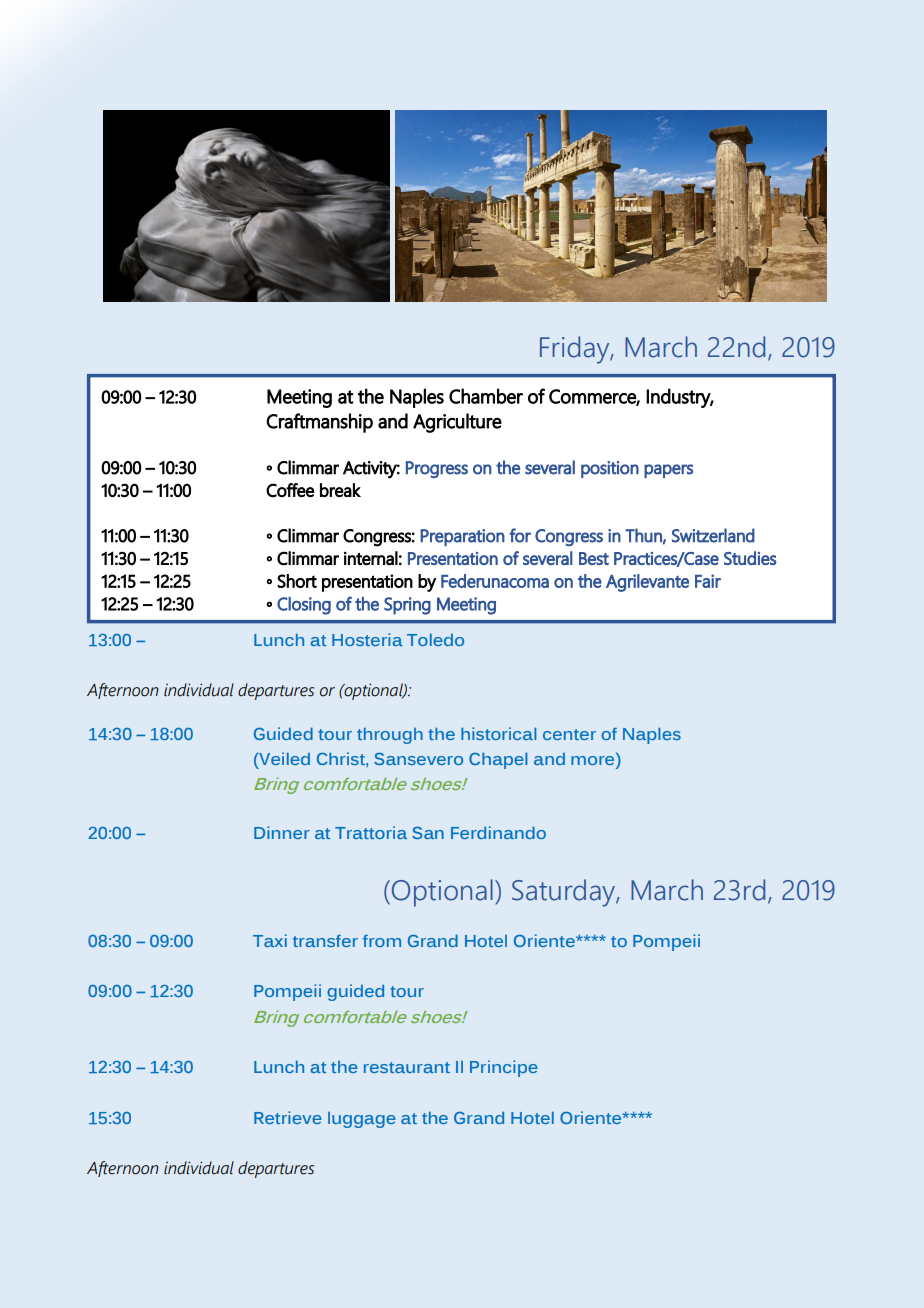  Describe the element at coordinates (319, 423) in the screenshot. I see `Craftmanship` at that location.
